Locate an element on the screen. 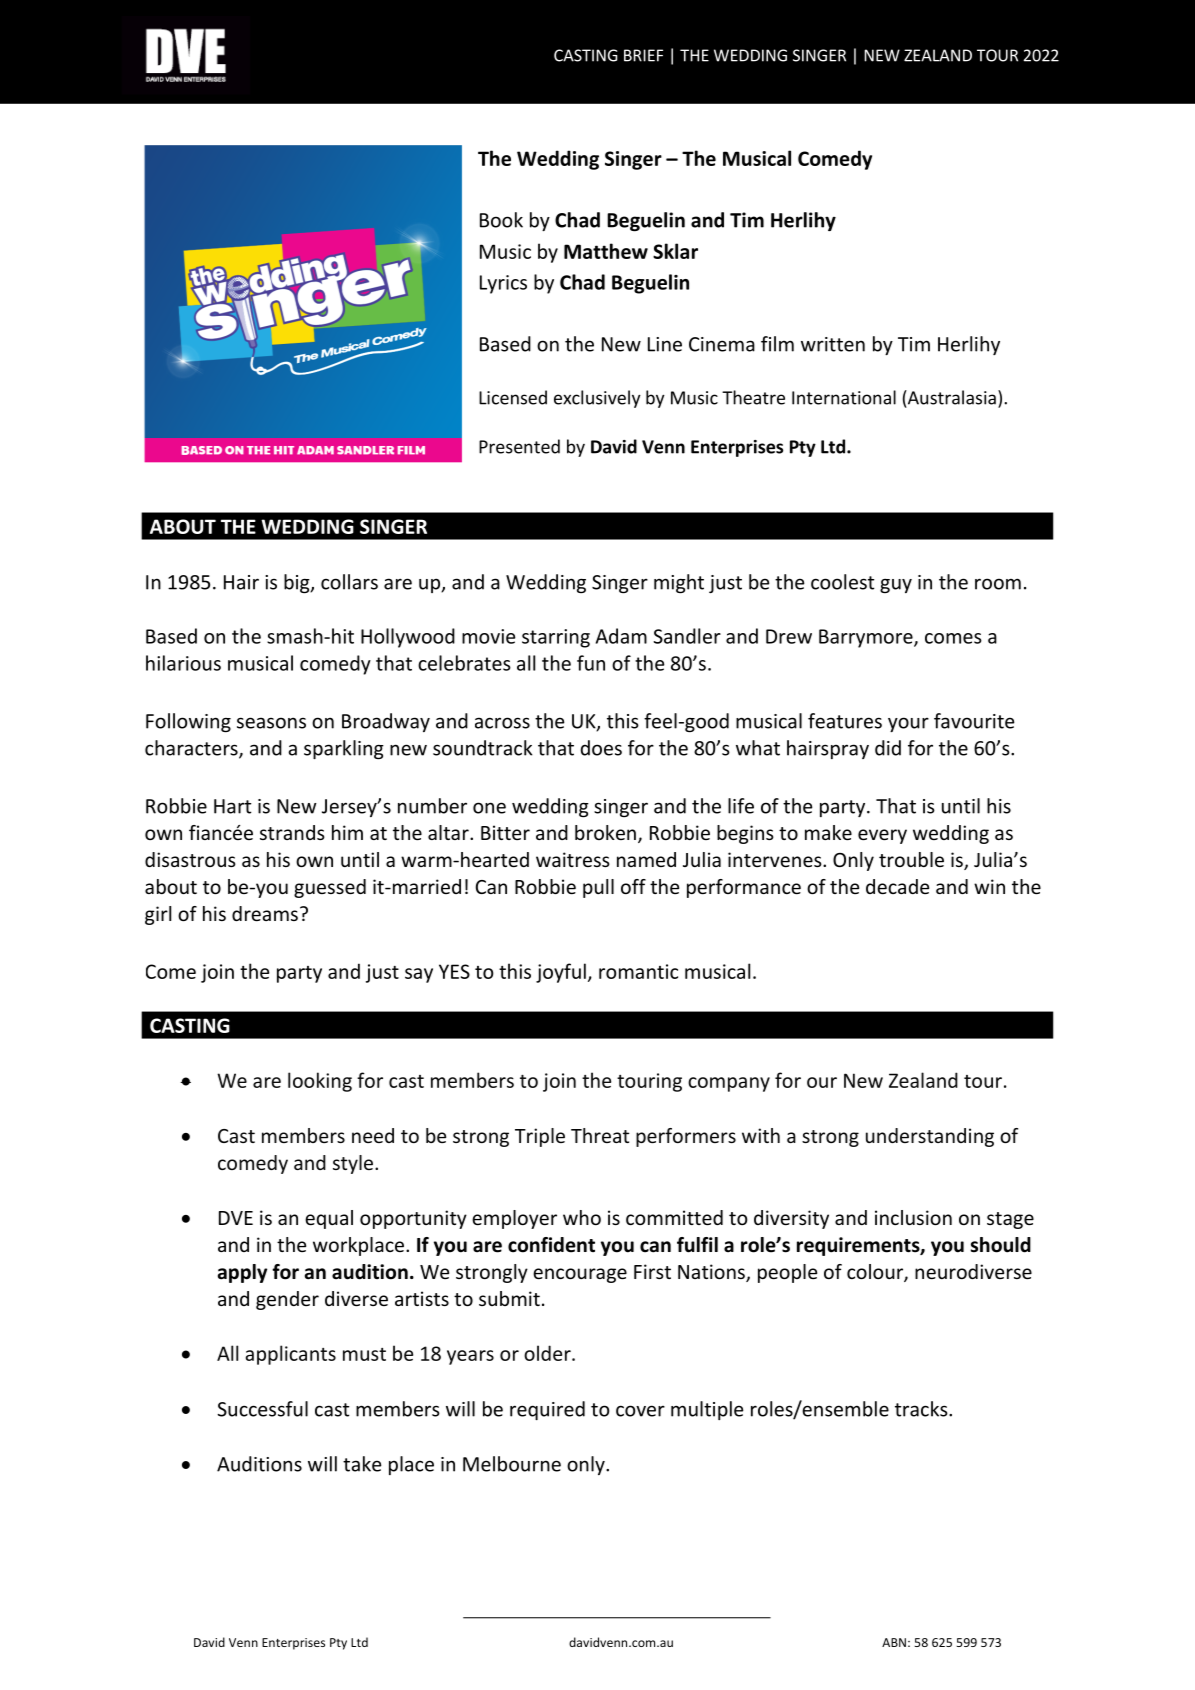 This screenshot has height=1690, width=1195. Book is located at coordinates (501, 220).
